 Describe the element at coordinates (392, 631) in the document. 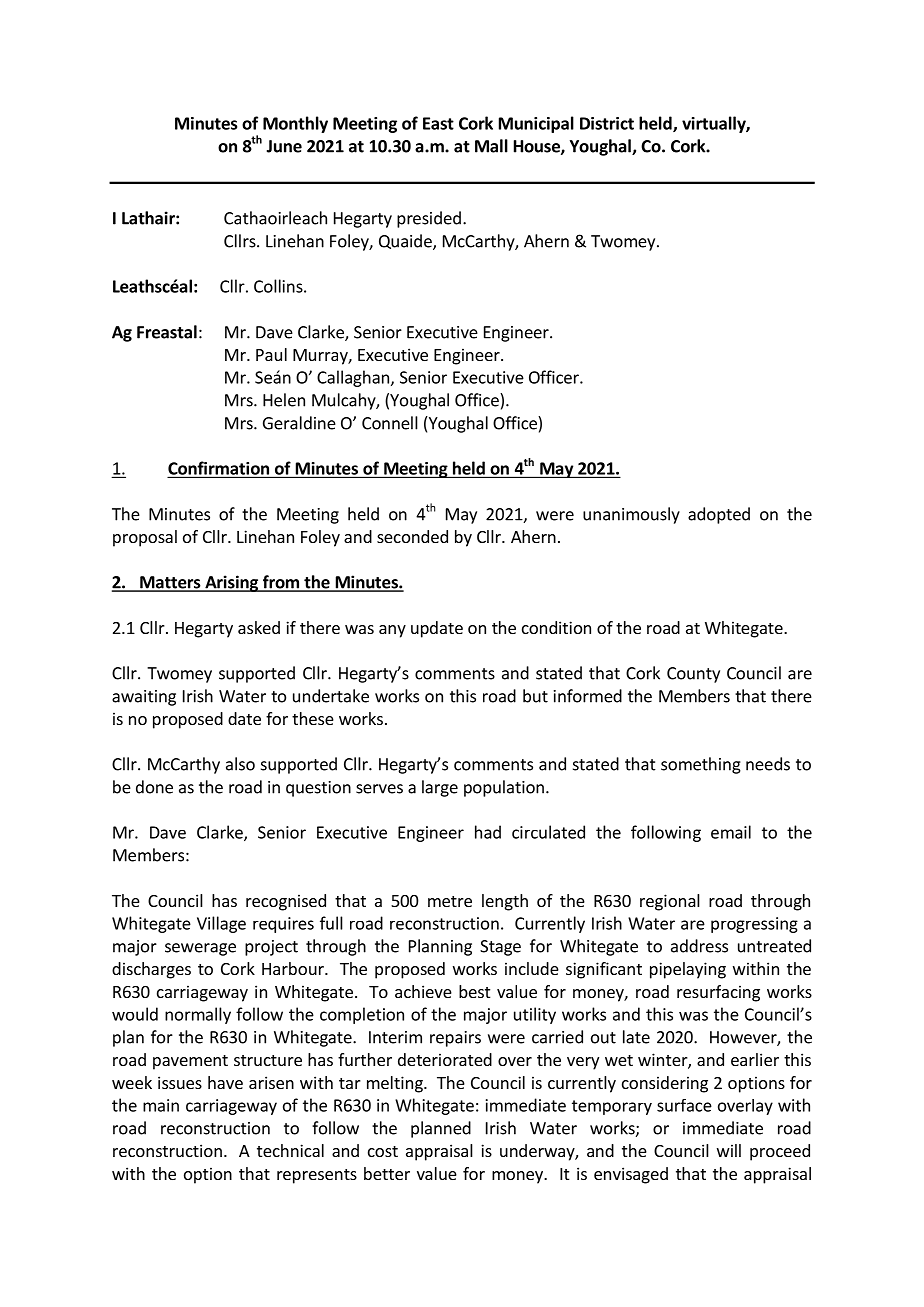

I see `any` at that location.
